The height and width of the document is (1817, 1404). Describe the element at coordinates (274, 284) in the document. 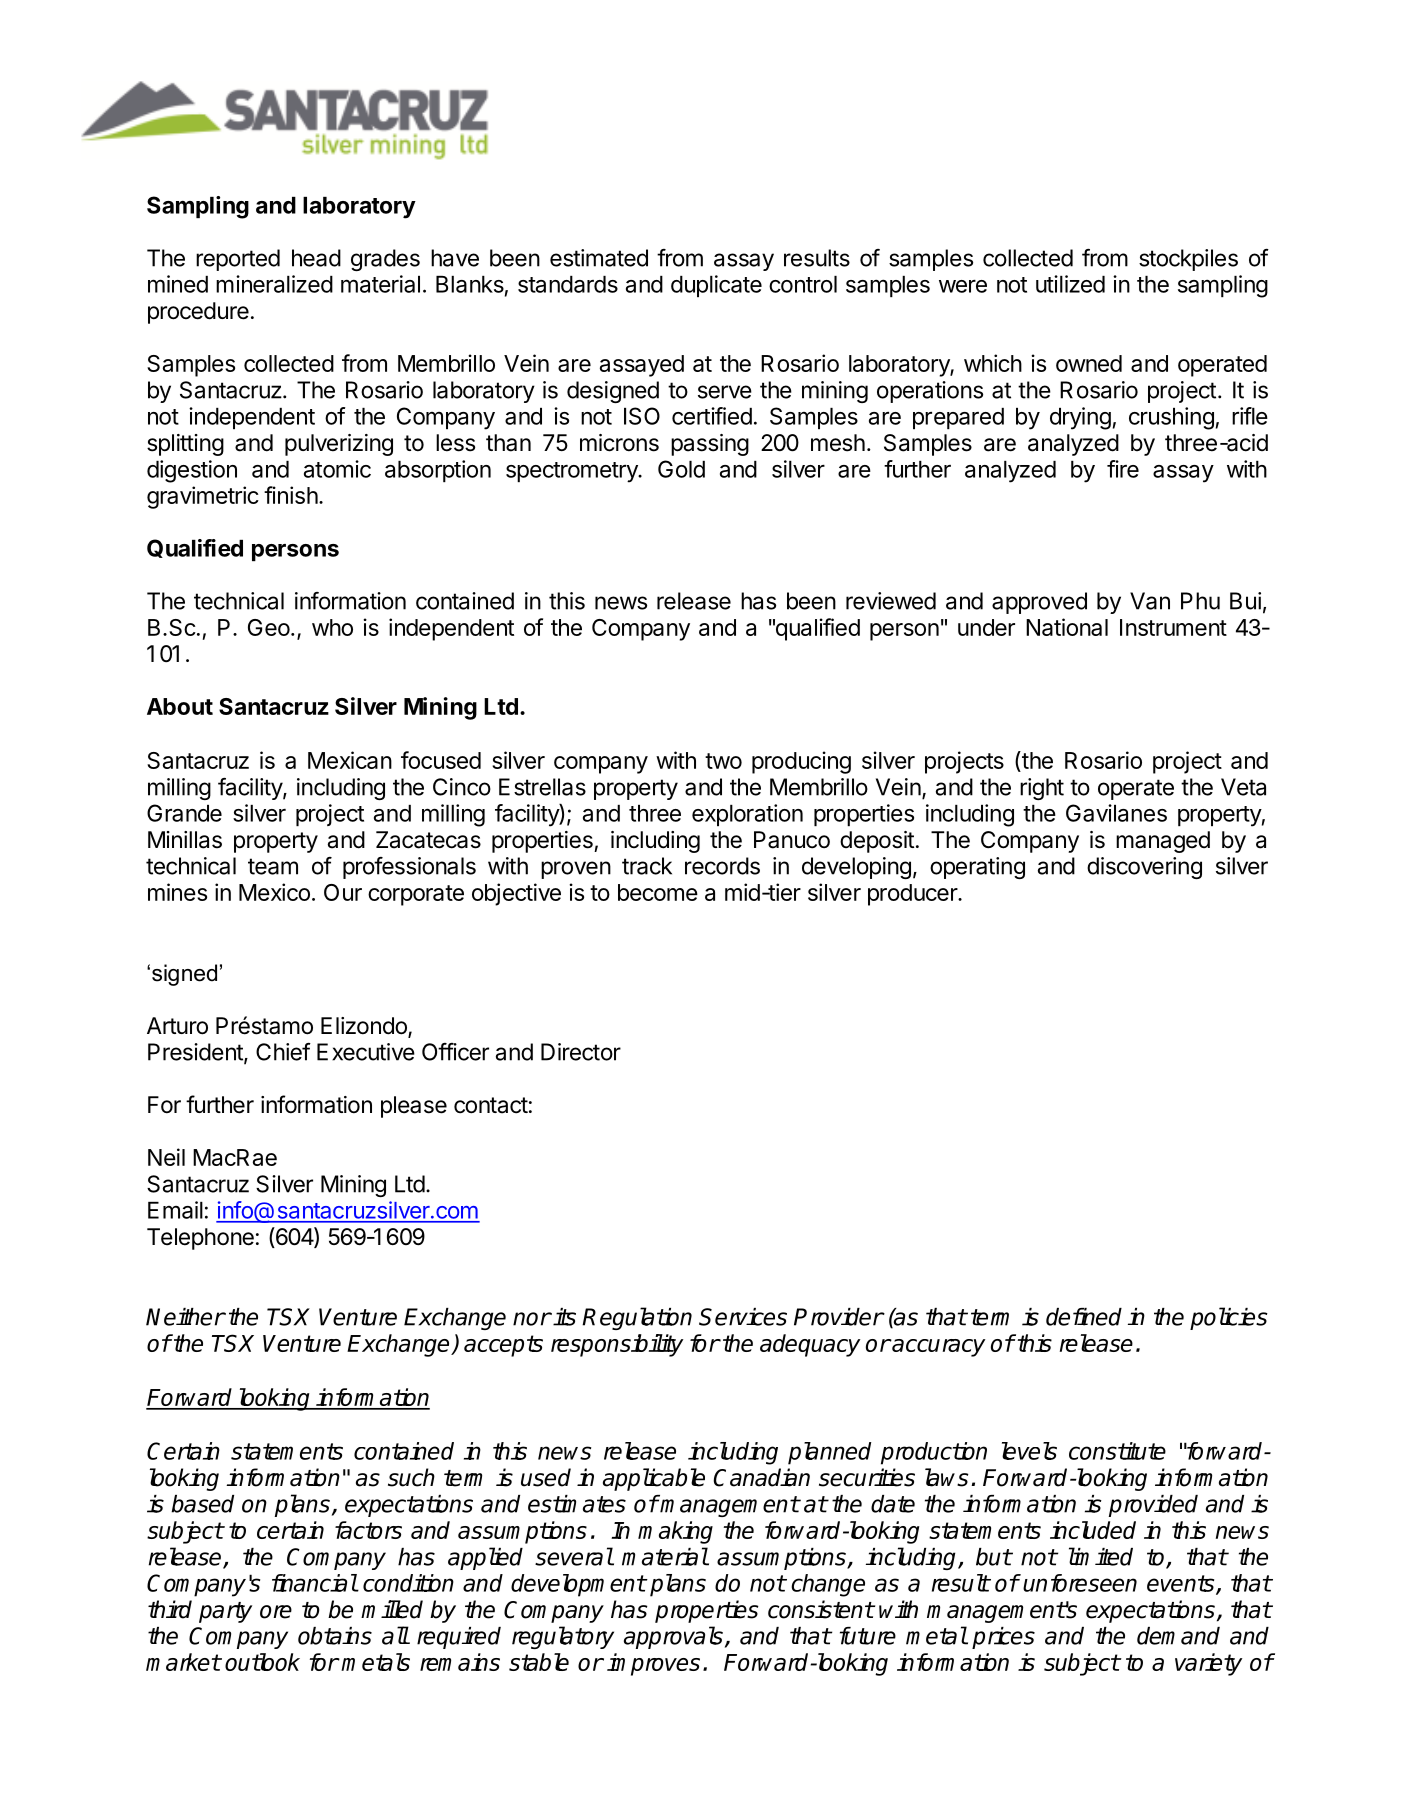

I see `mineralized` at that location.
